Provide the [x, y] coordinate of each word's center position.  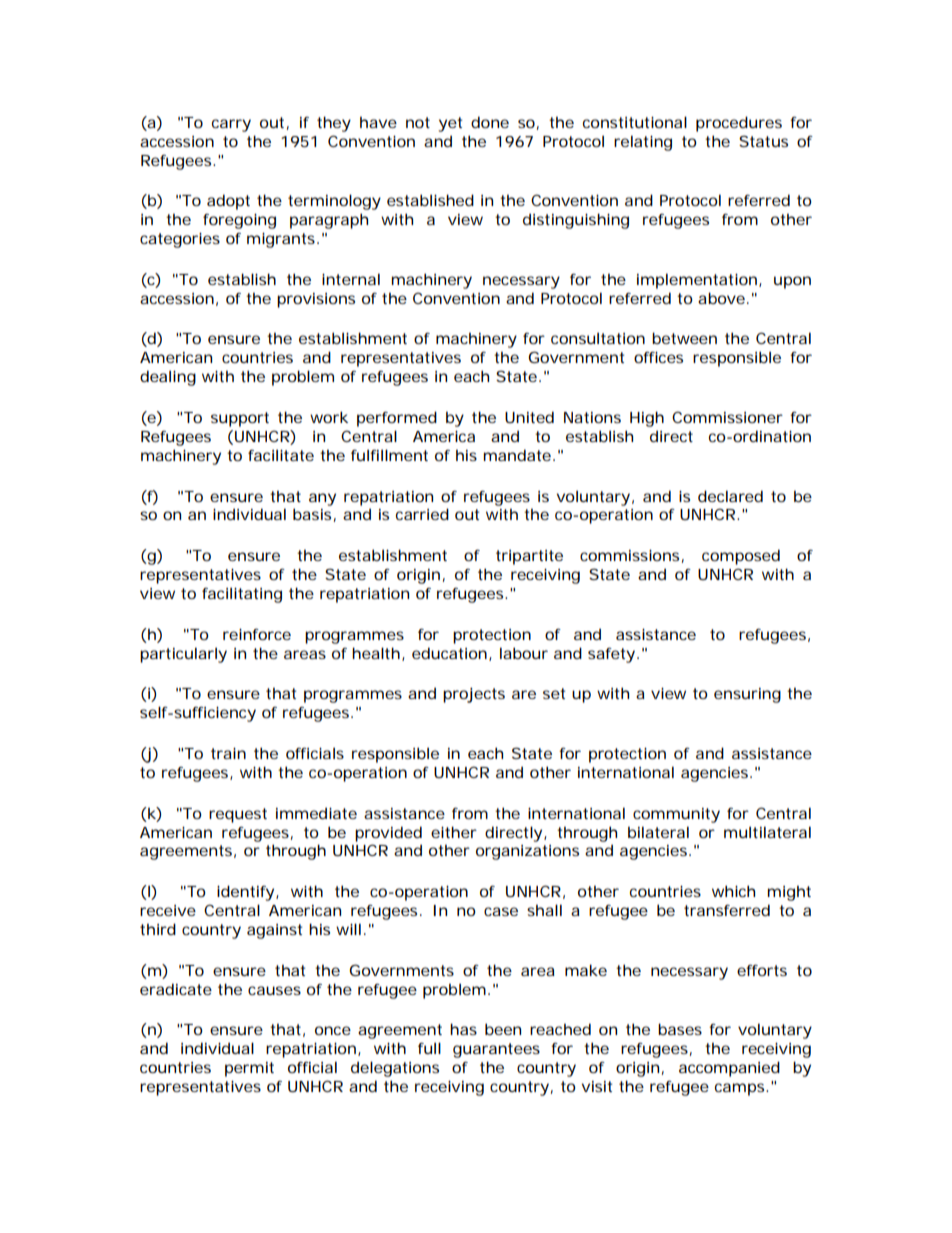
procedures [739, 124]
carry [231, 125]
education [449, 653]
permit [249, 1069]
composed [741, 557]
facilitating [242, 595]
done [490, 122]
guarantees [496, 1050]
